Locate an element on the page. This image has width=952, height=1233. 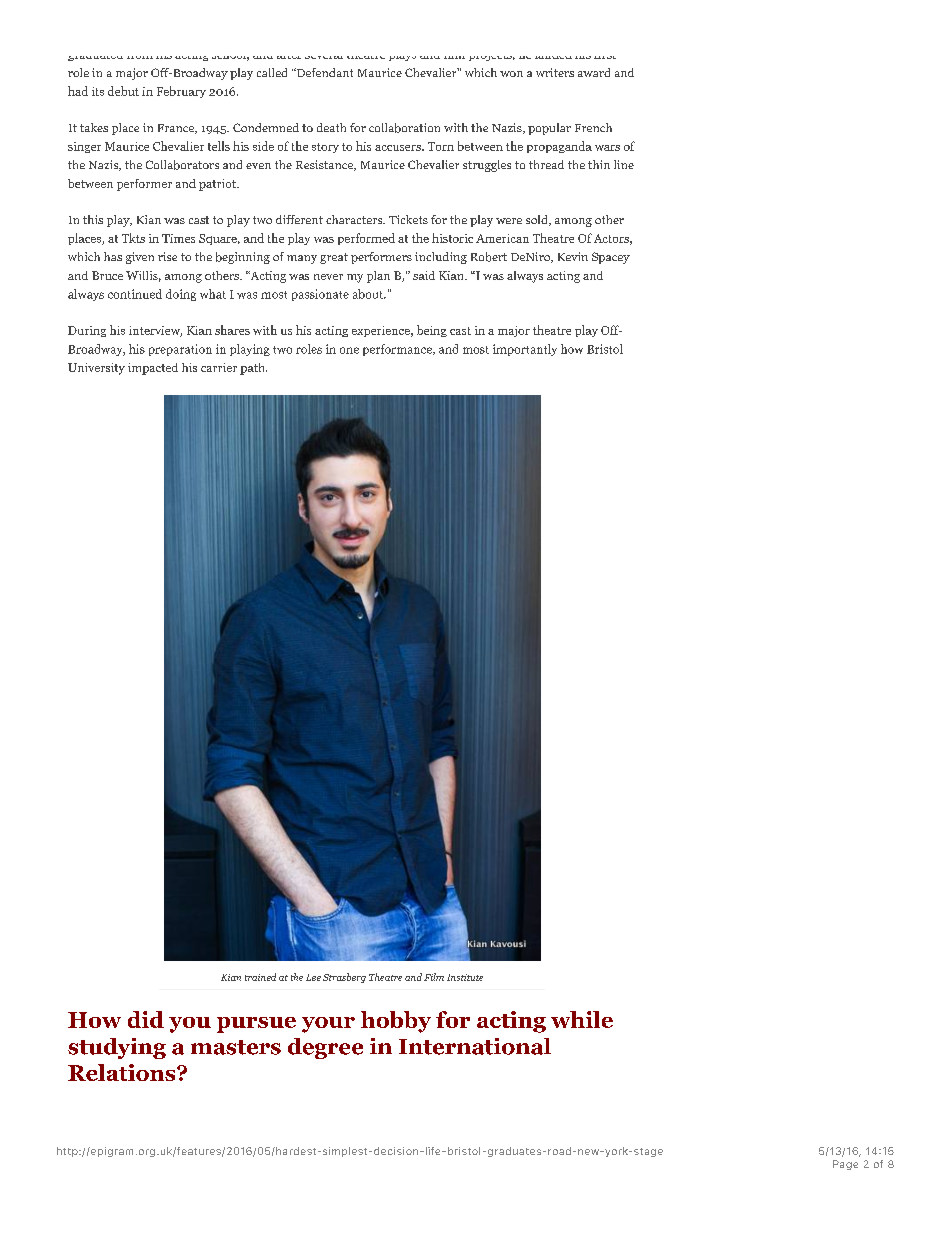
Torn is located at coordinates (441, 146).
